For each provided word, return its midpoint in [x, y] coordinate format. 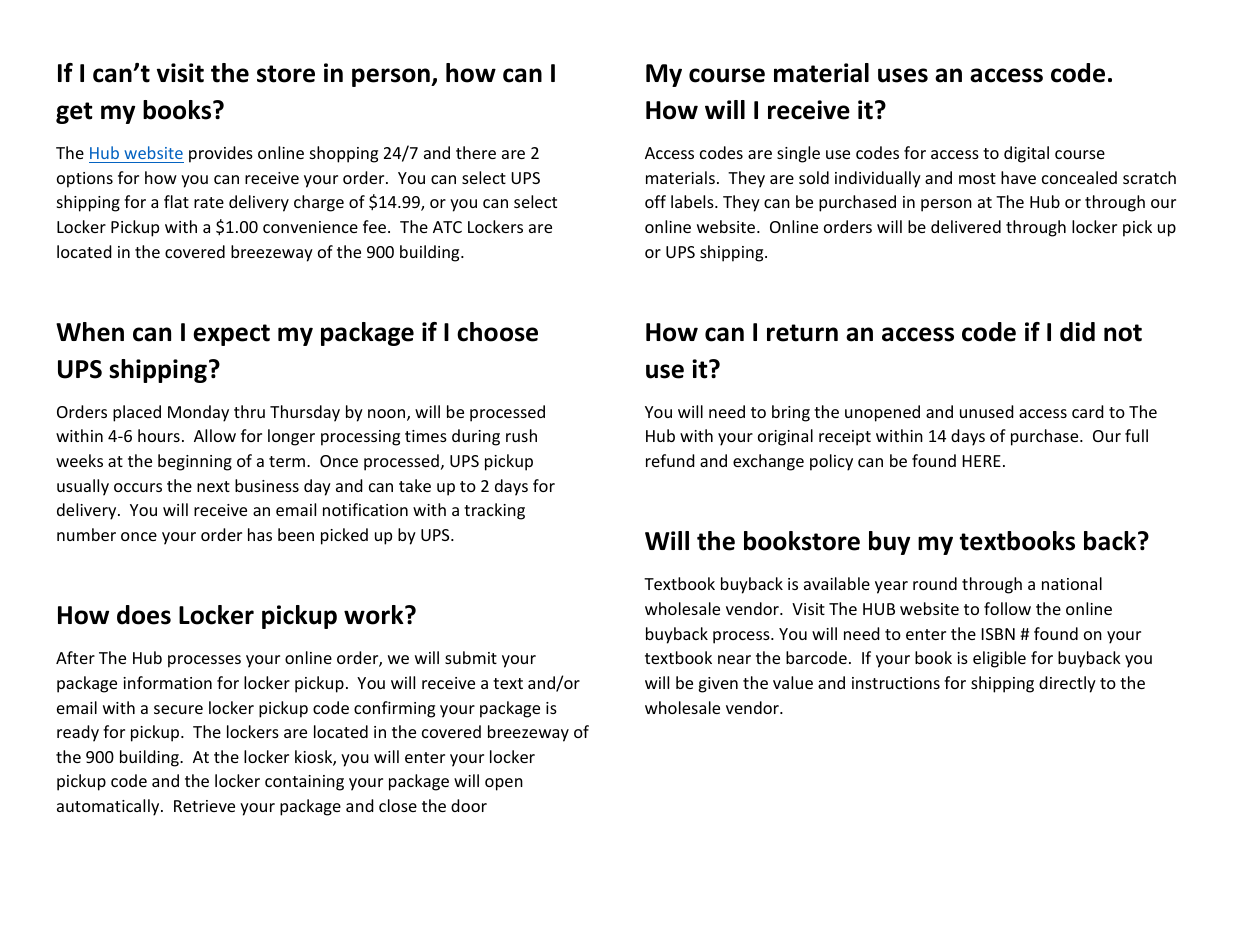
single [798, 154]
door [469, 805]
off [655, 201]
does [144, 615]
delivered [966, 226]
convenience [310, 227]
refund [670, 460]
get [74, 113]
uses [903, 75]
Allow [215, 435]
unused [987, 411]
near [734, 659]
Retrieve [204, 806]
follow [1007, 608]
